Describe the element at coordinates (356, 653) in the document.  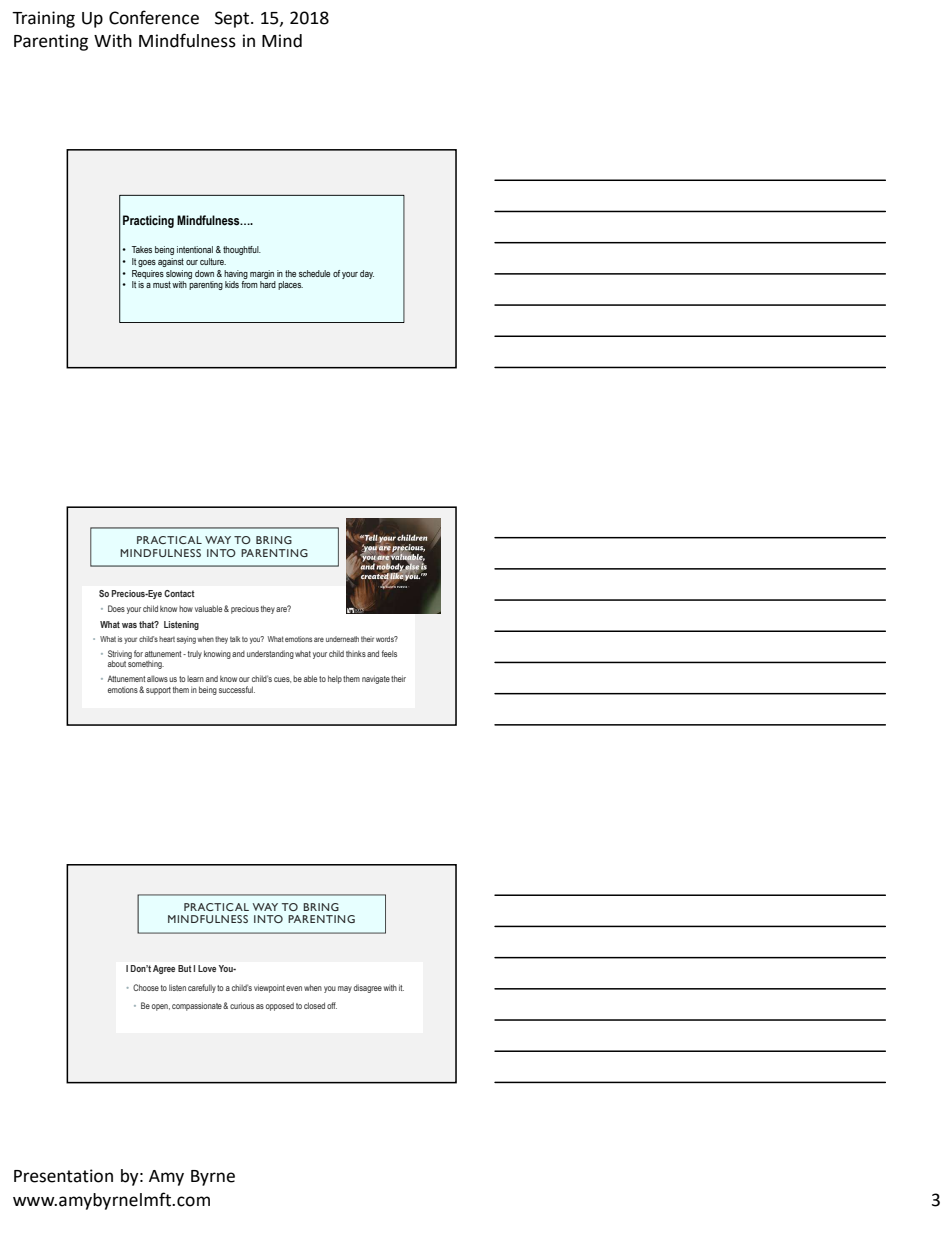
I see `thinks` at that location.
